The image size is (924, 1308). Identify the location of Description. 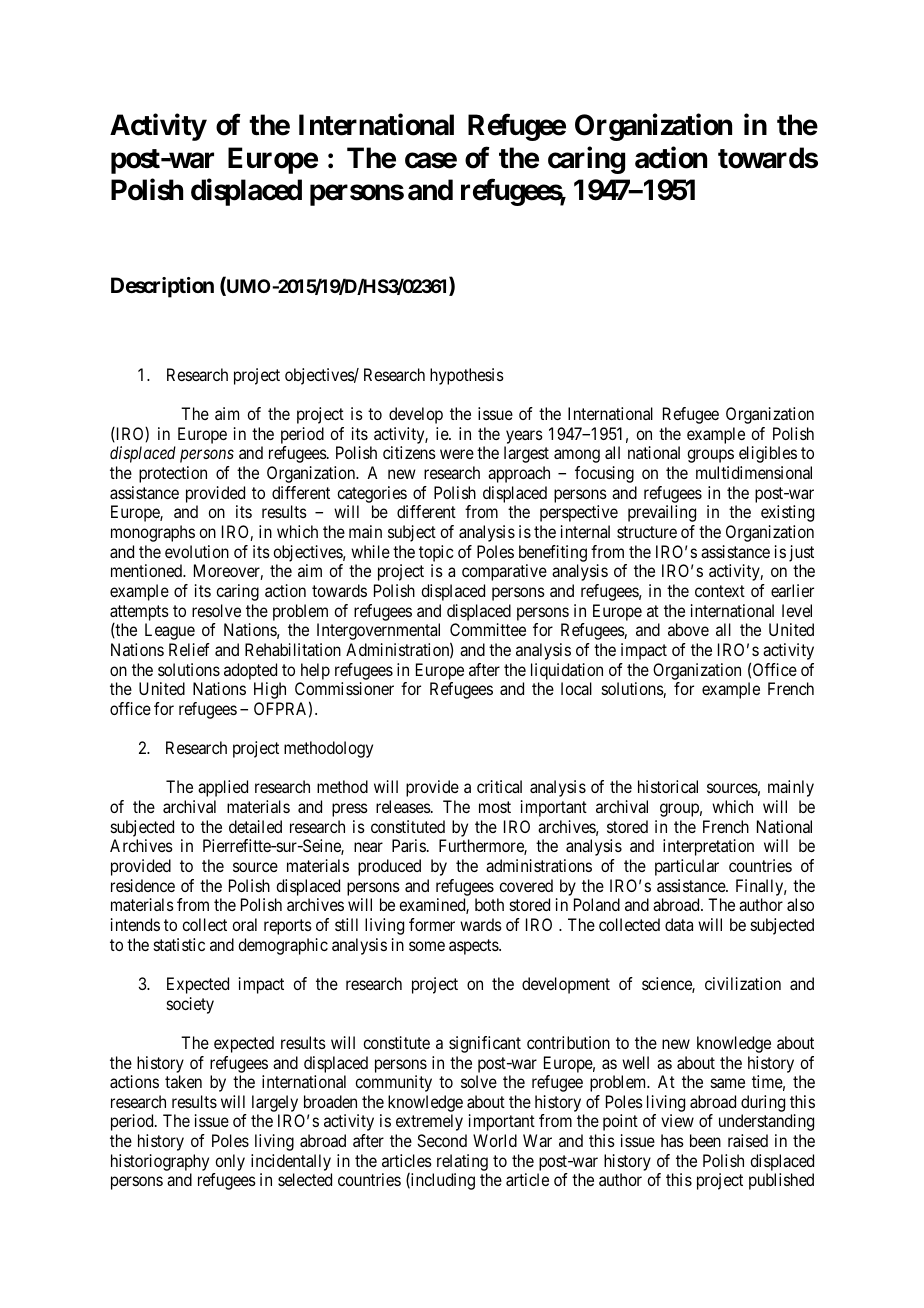
(162, 287).
